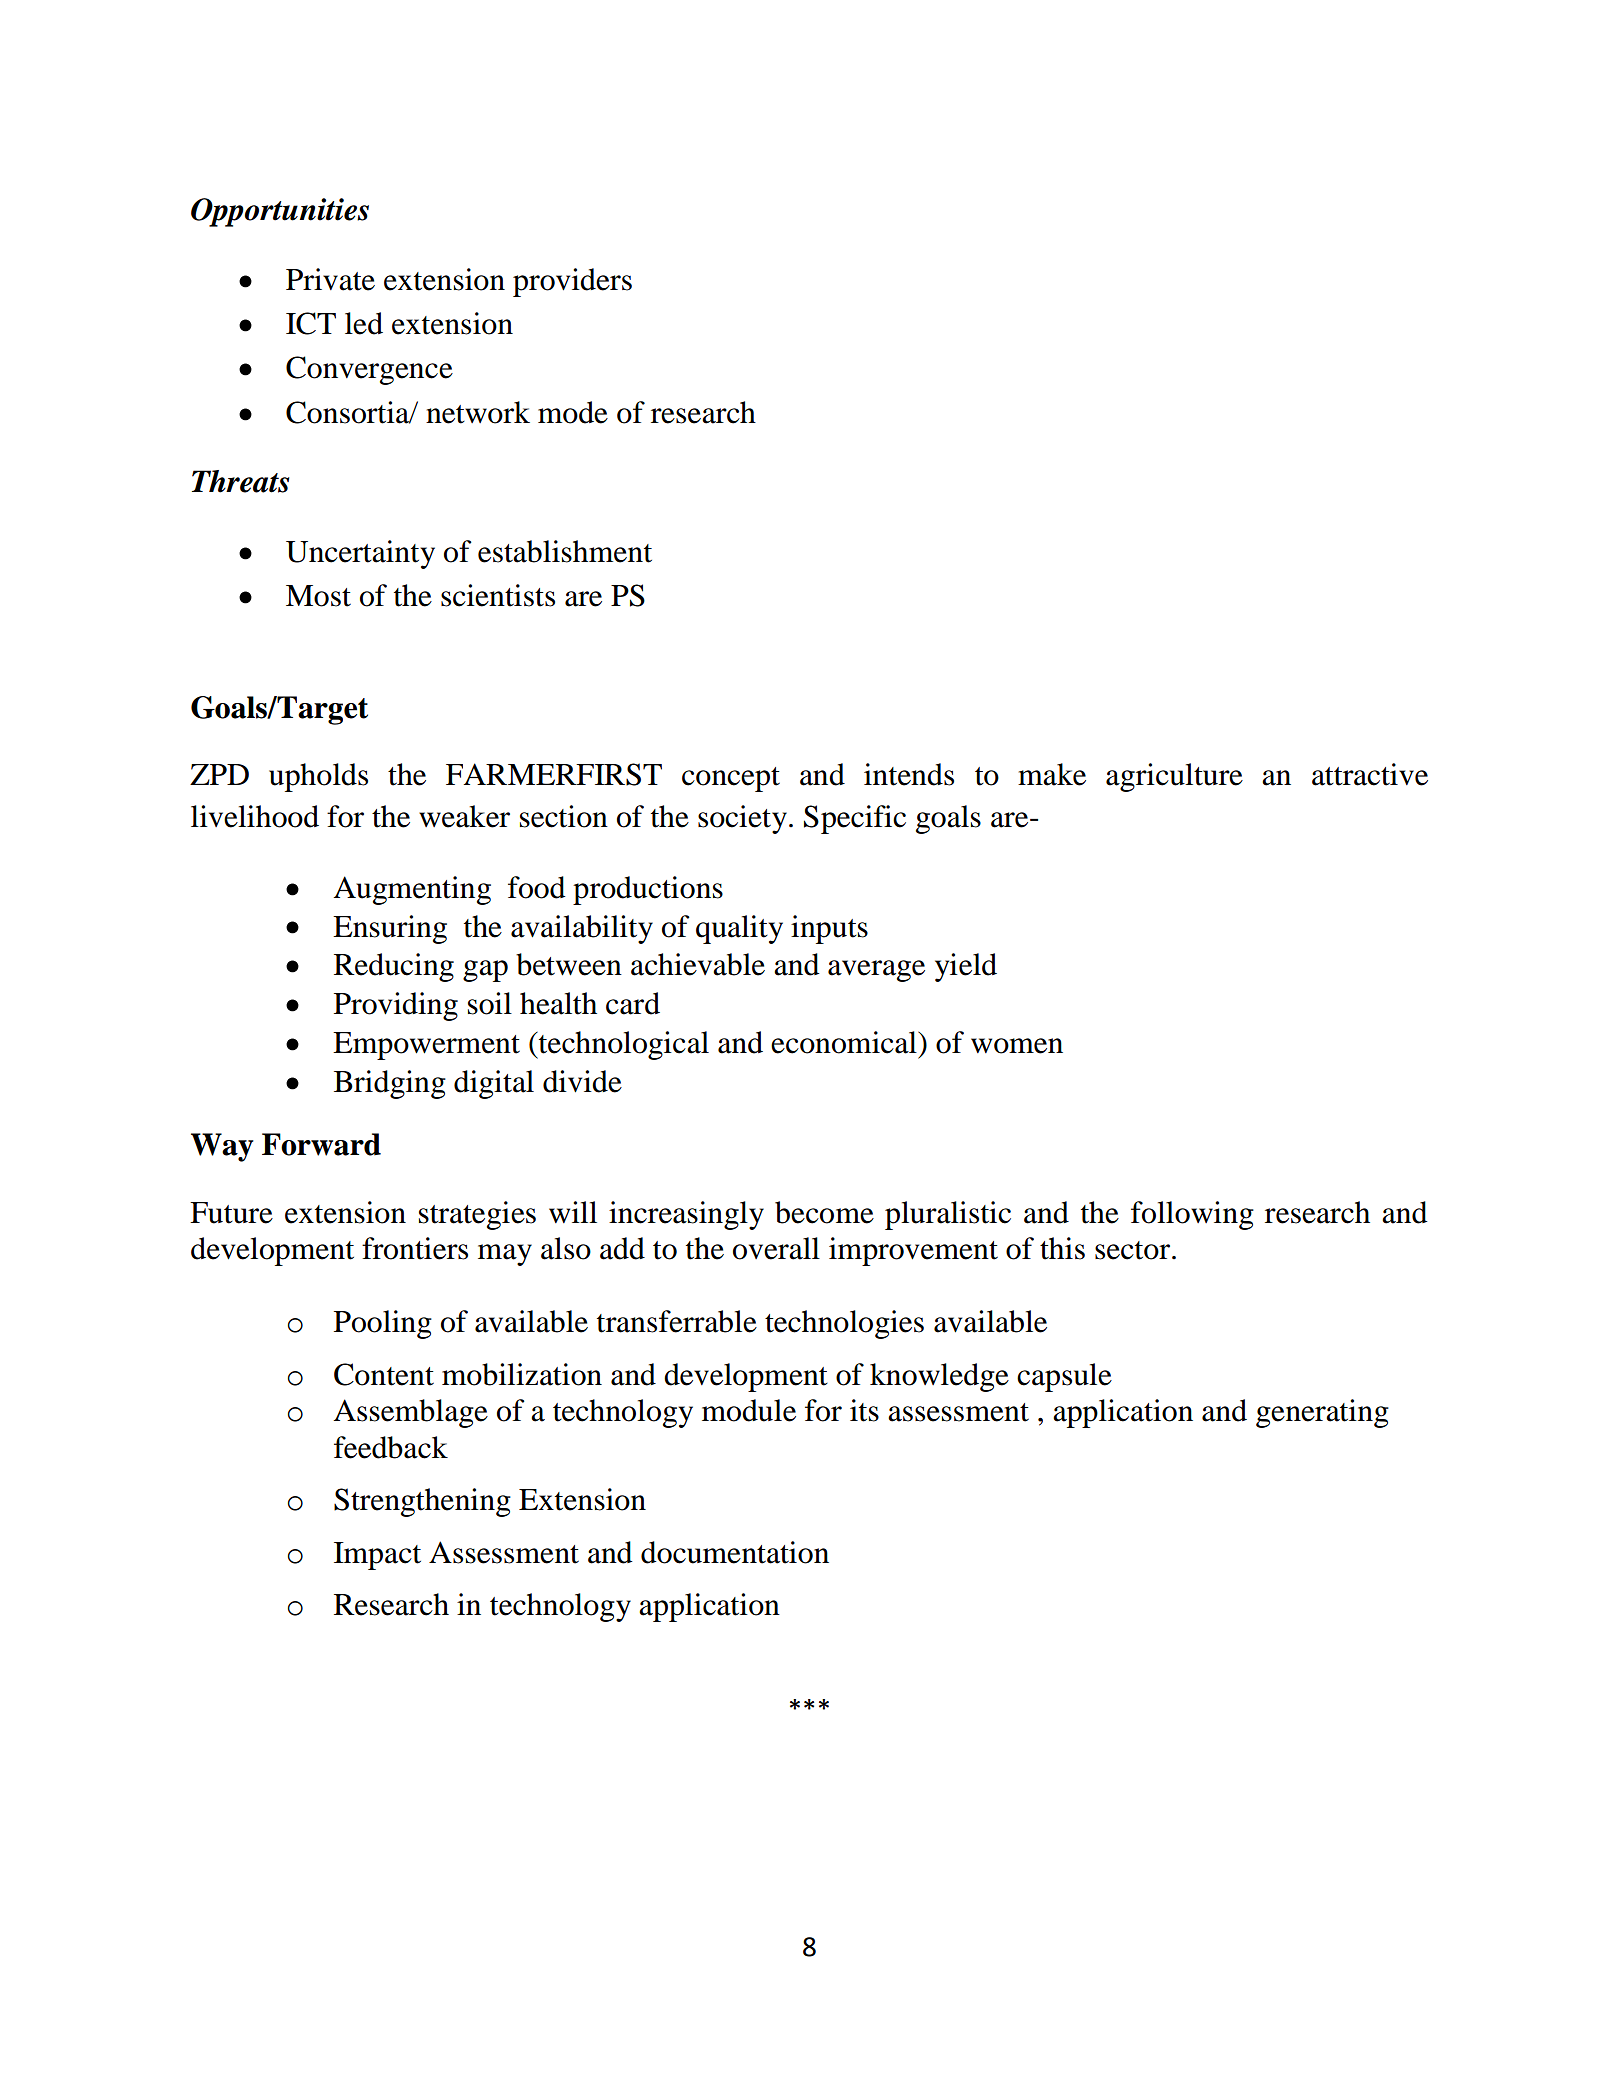 The width and height of the page is (1619, 2095). I want to click on Ensuring, so click(390, 929).
